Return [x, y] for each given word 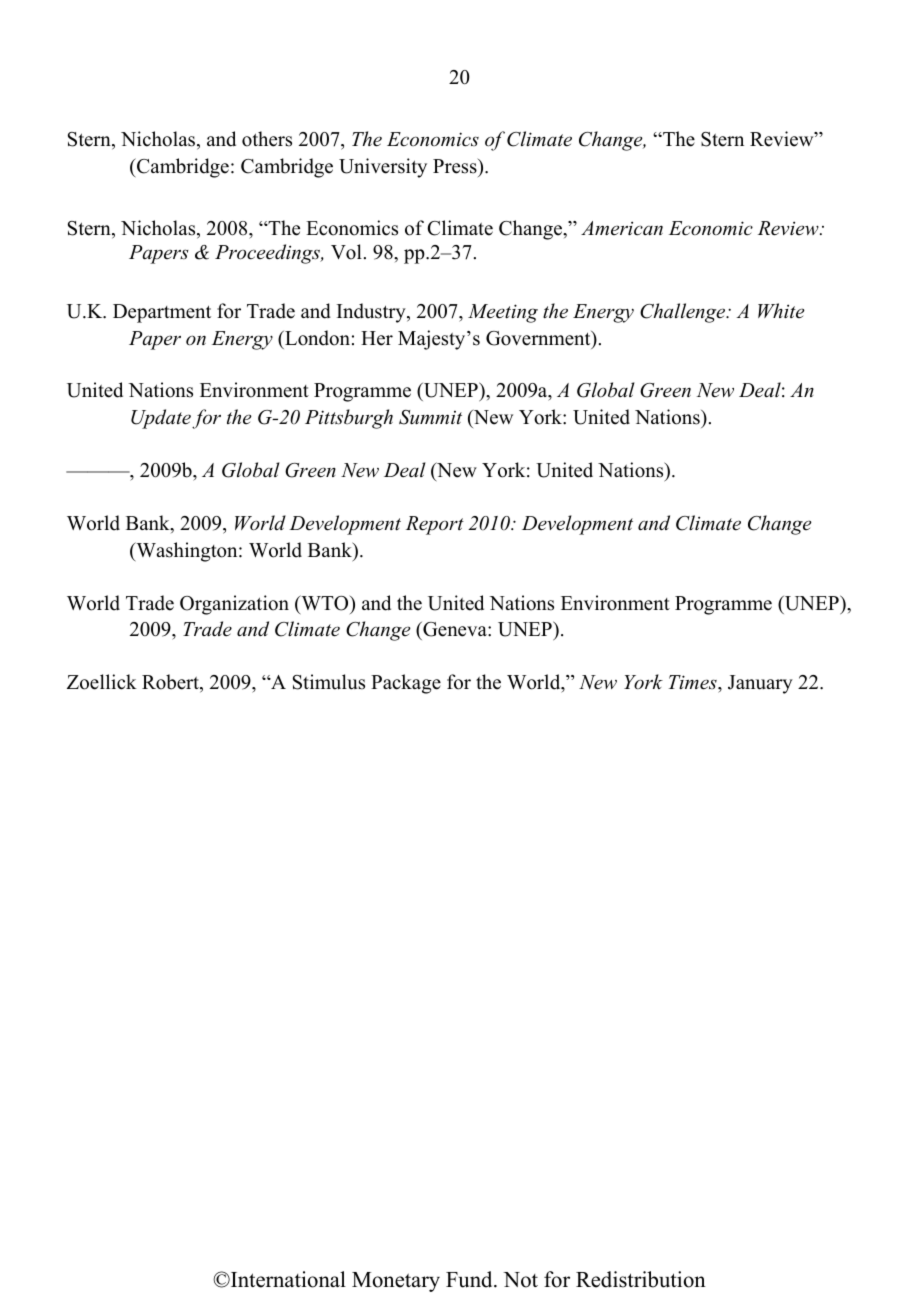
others [267, 139]
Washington [187, 552]
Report [435, 525]
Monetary [396, 1282]
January [760, 684]
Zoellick [102, 682]
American [622, 228]
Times [694, 682]
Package [406, 684]
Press [456, 166]
